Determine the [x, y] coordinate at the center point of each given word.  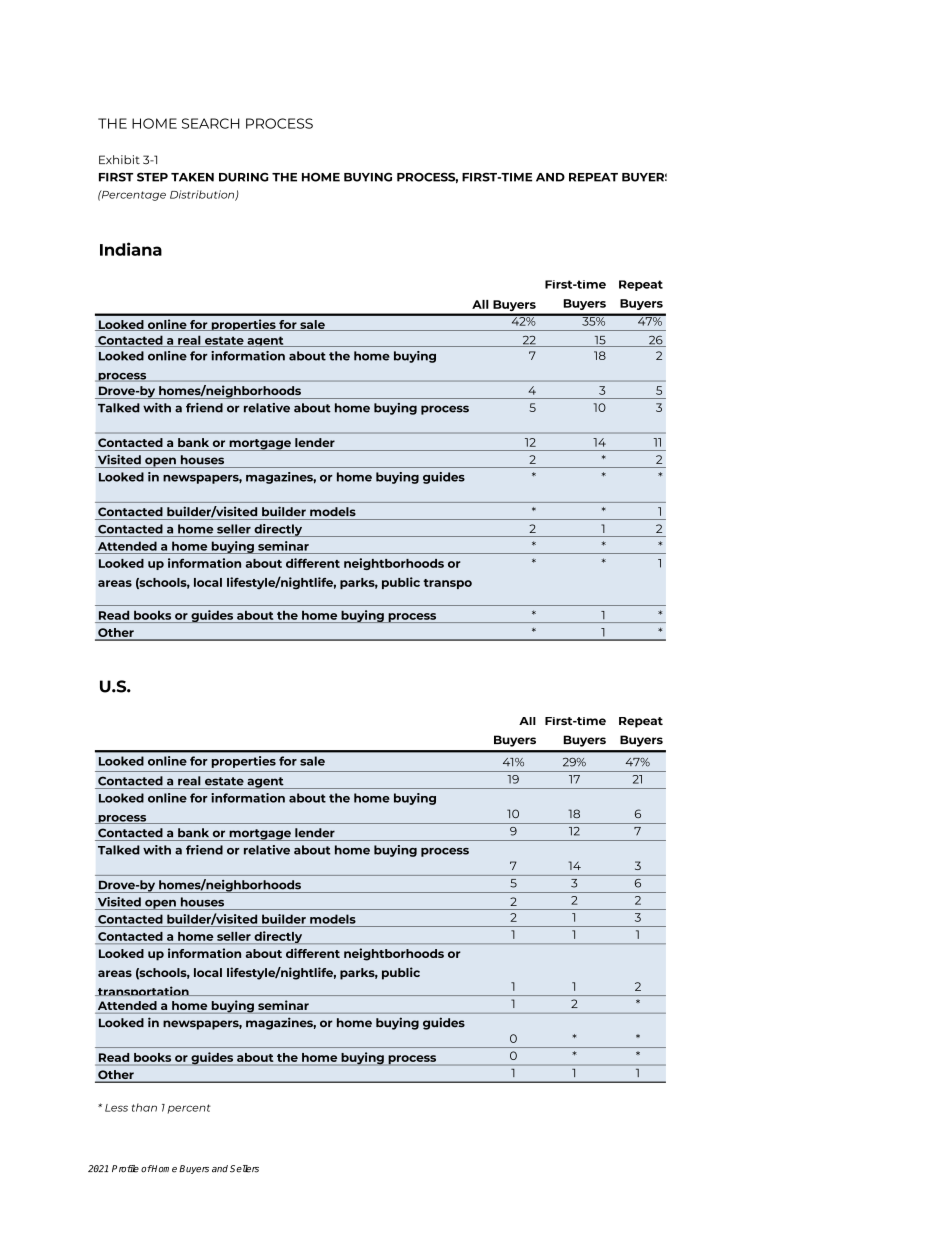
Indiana [131, 249]
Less [116, 1108]
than [144, 1107]
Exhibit [119, 159]
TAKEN [192, 177]
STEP [152, 177]
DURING [243, 177]
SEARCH [211, 123]
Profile [125, 1169]
